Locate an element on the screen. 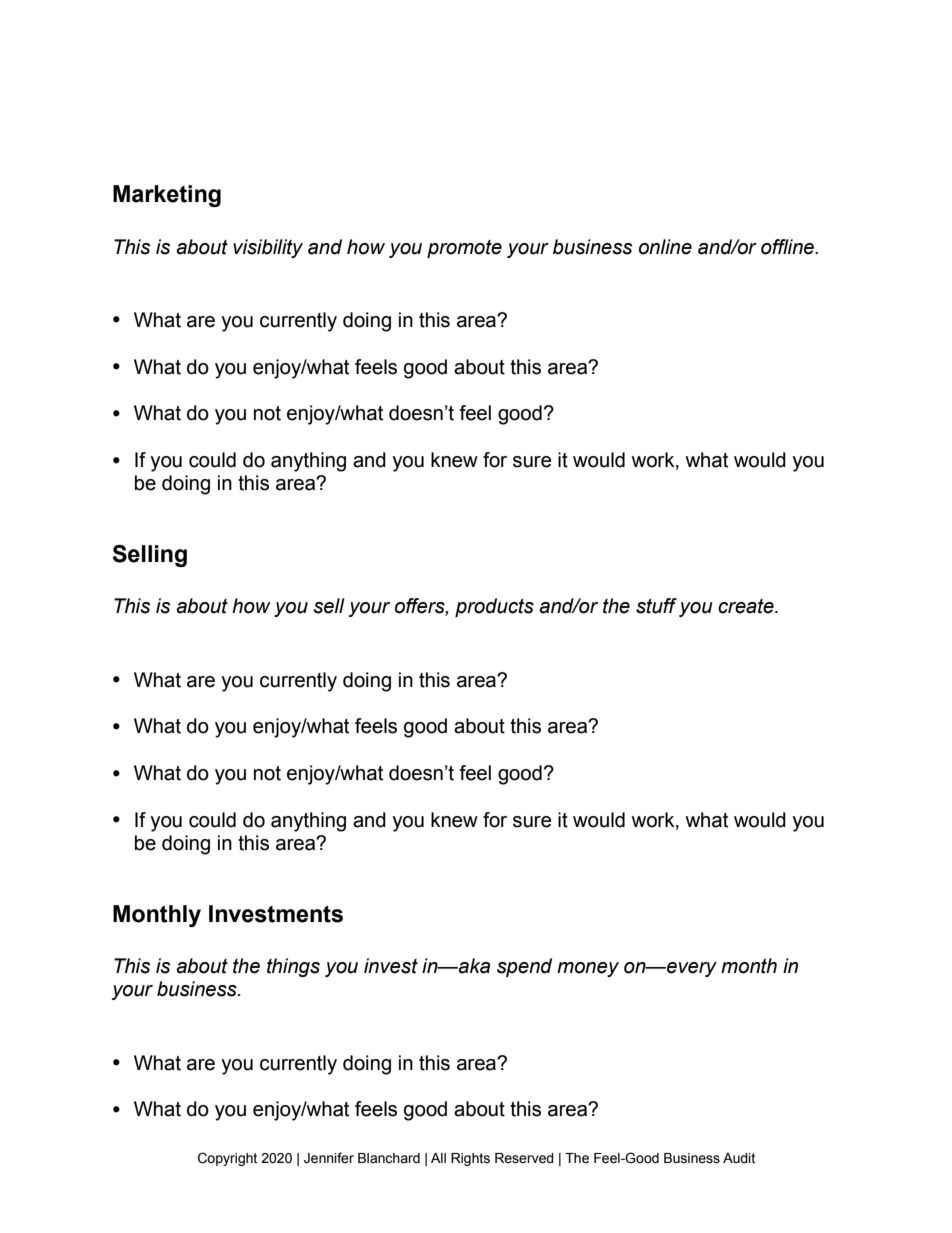 The image size is (952, 1233). visibility is located at coordinates (268, 248).
